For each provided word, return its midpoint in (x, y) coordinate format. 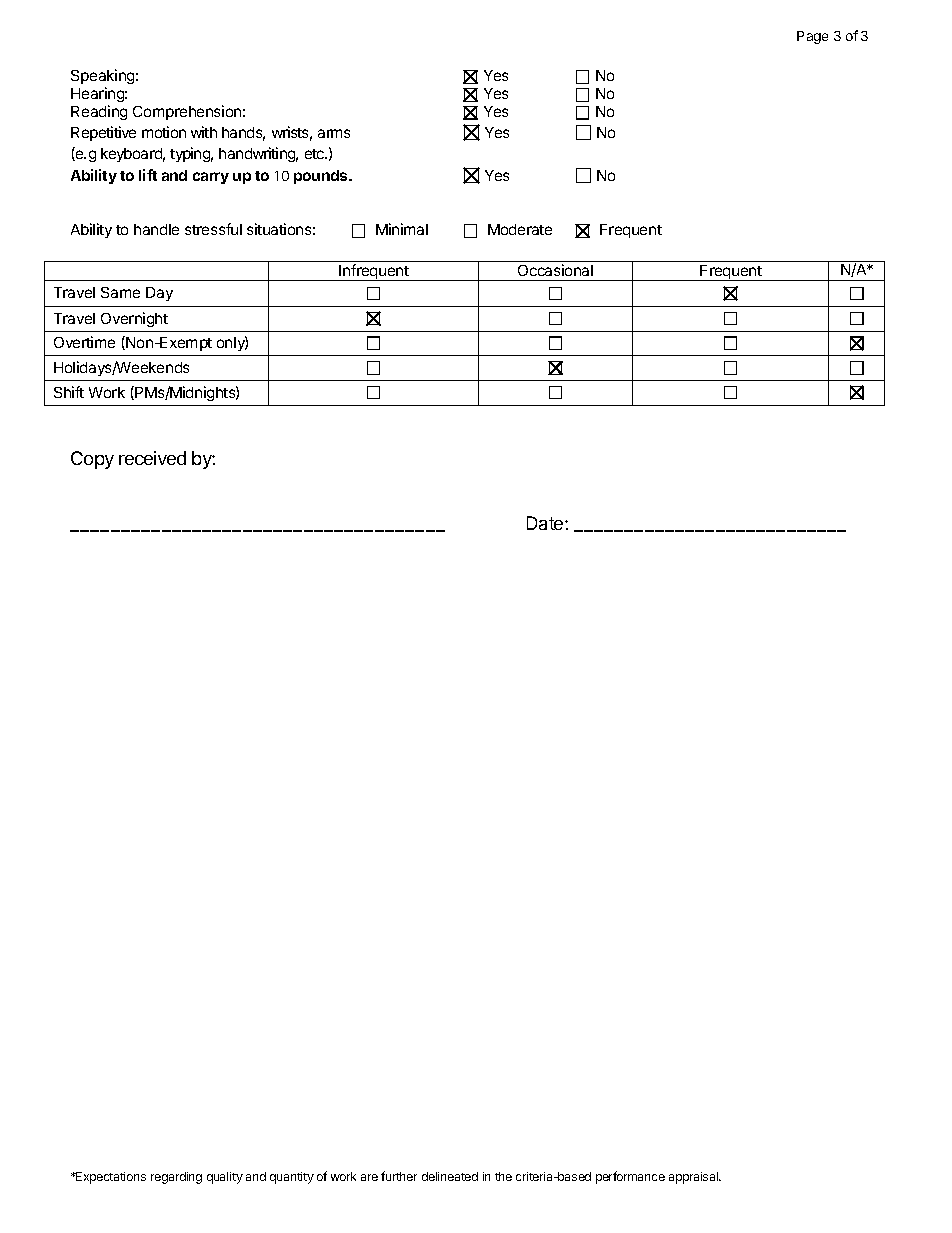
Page (812, 37)
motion (164, 132)
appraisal (695, 1178)
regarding (176, 1178)
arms (334, 133)
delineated (450, 1176)
